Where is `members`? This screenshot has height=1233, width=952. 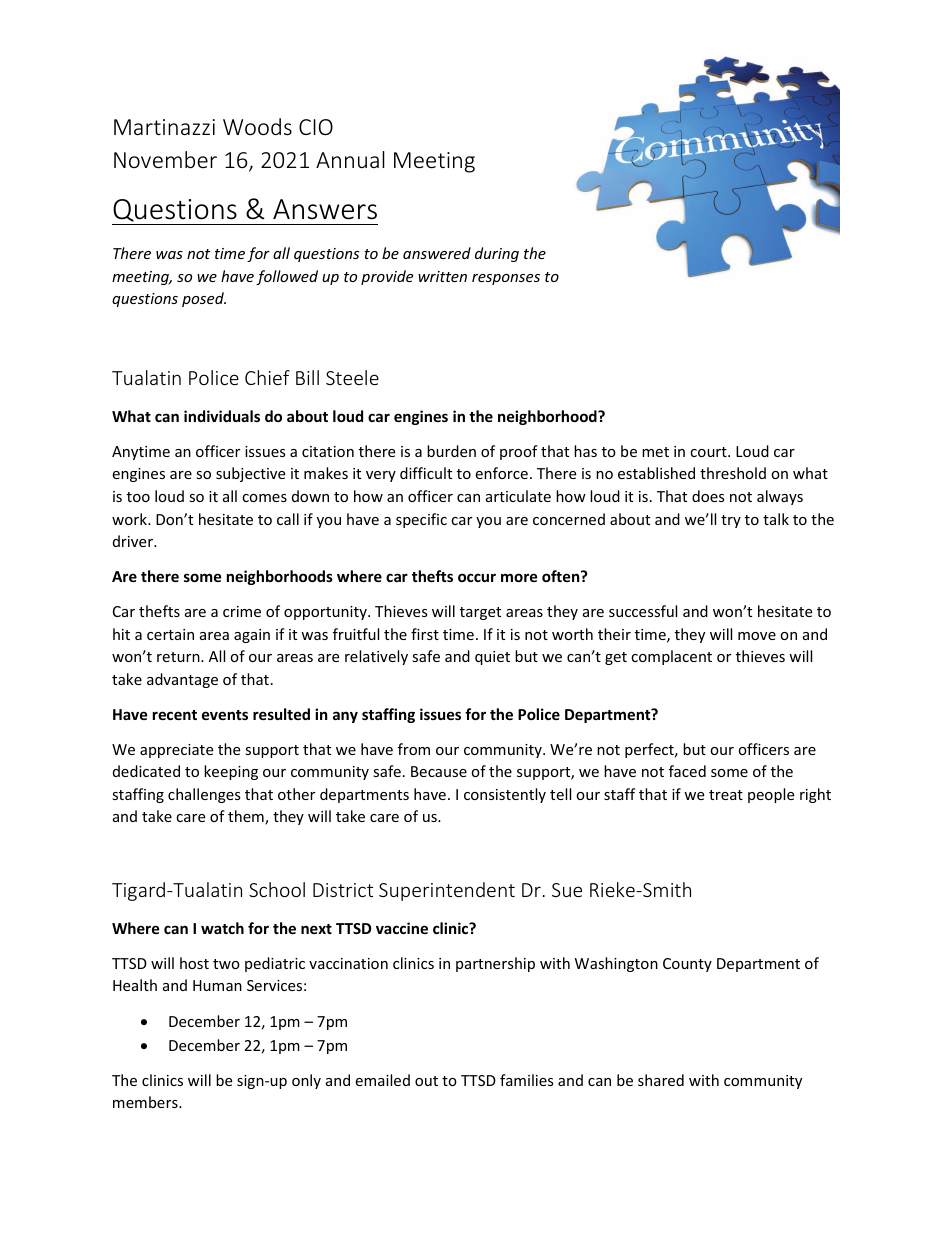
members is located at coordinates (146, 1102).
